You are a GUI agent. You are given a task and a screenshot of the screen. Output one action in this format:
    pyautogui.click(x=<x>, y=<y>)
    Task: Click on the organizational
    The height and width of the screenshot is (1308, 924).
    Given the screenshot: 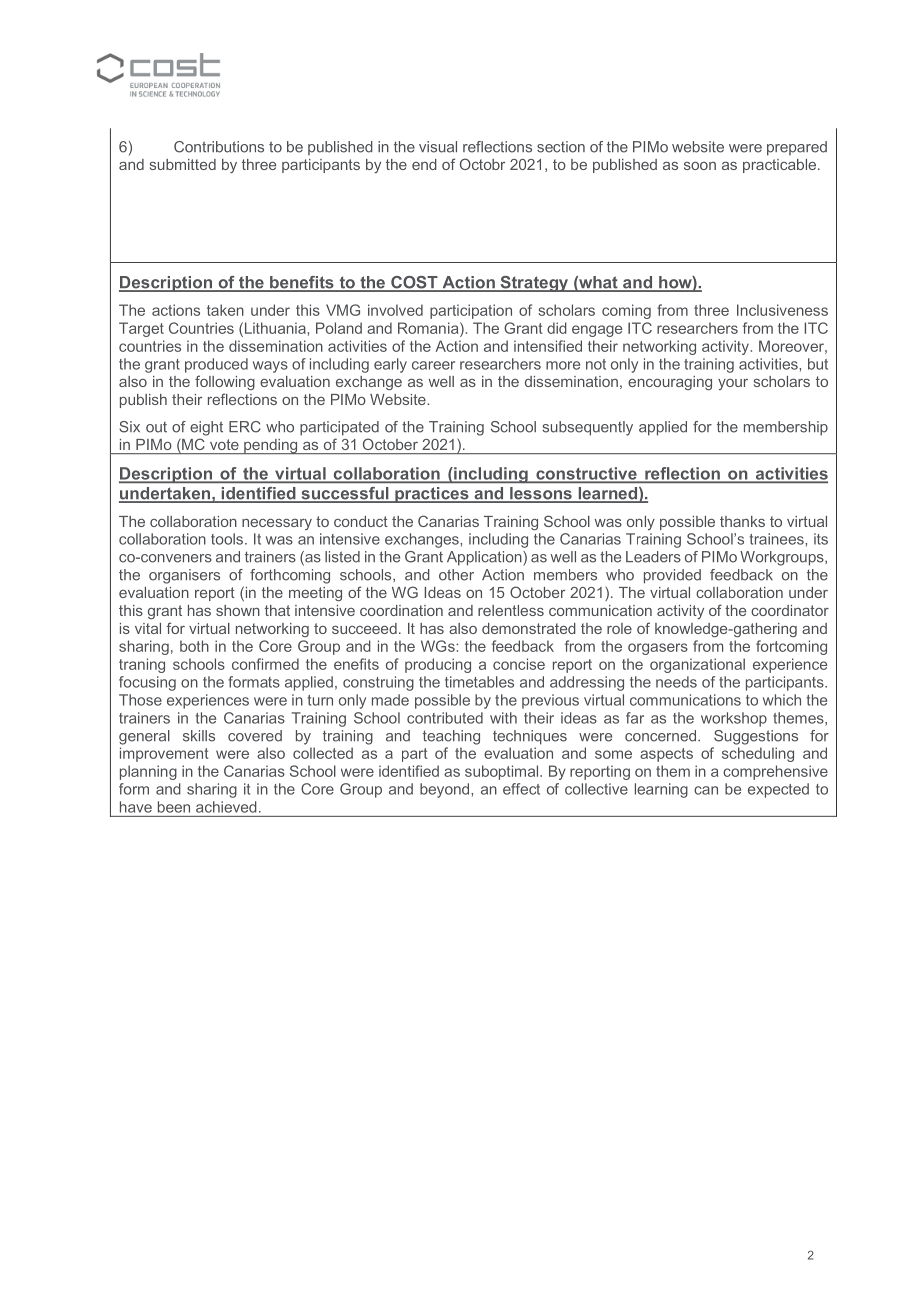 What is the action you would take?
    pyautogui.click(x=697, y=665)
